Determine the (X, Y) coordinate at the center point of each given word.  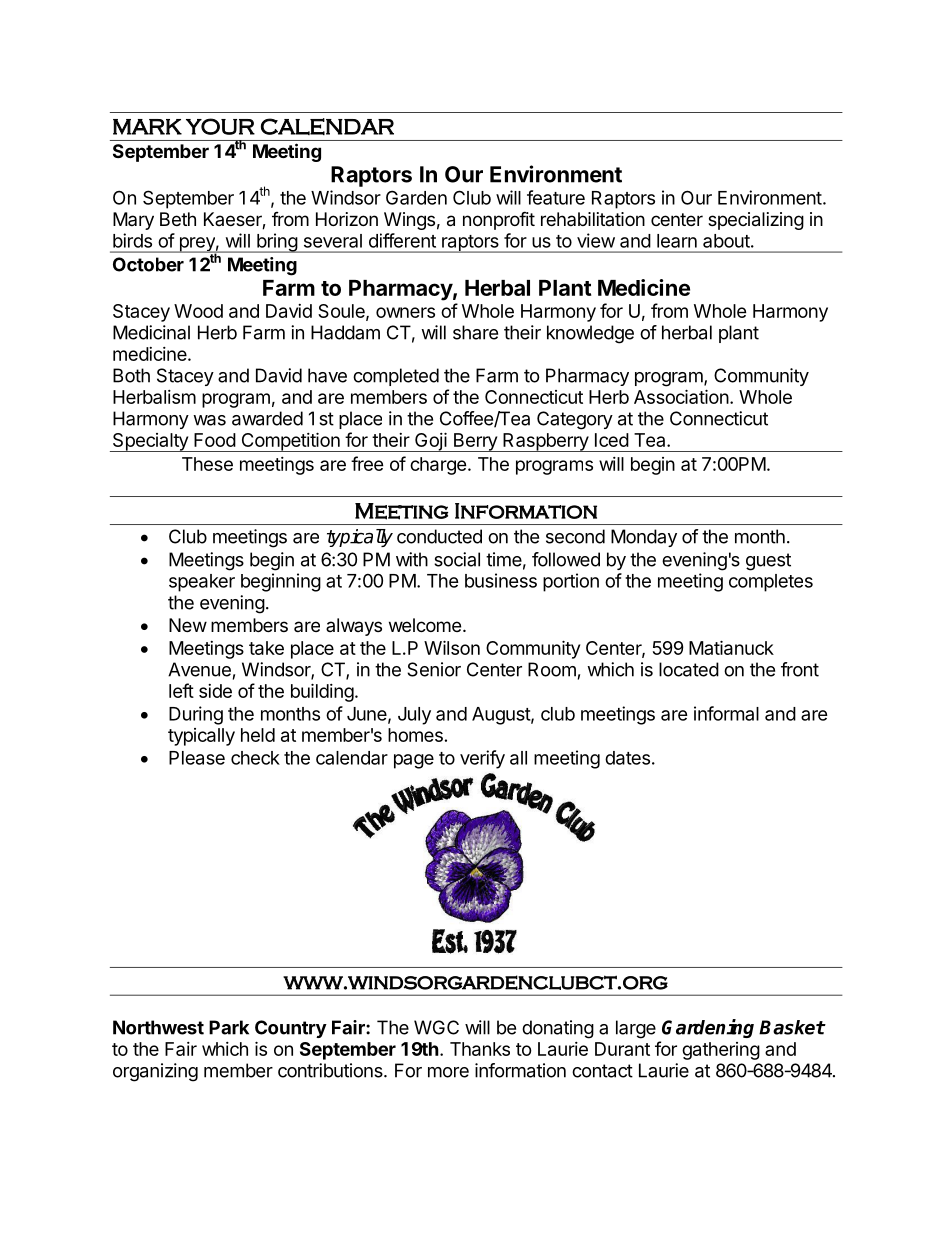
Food (215, 440)
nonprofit (499, 220)
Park (229, 1027)
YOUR (220, 126)
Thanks (480, 1049)
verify (482, 759)
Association (681, 396)
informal (726, 713)
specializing (756, 221)
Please (197, 758)
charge (438, 466)
